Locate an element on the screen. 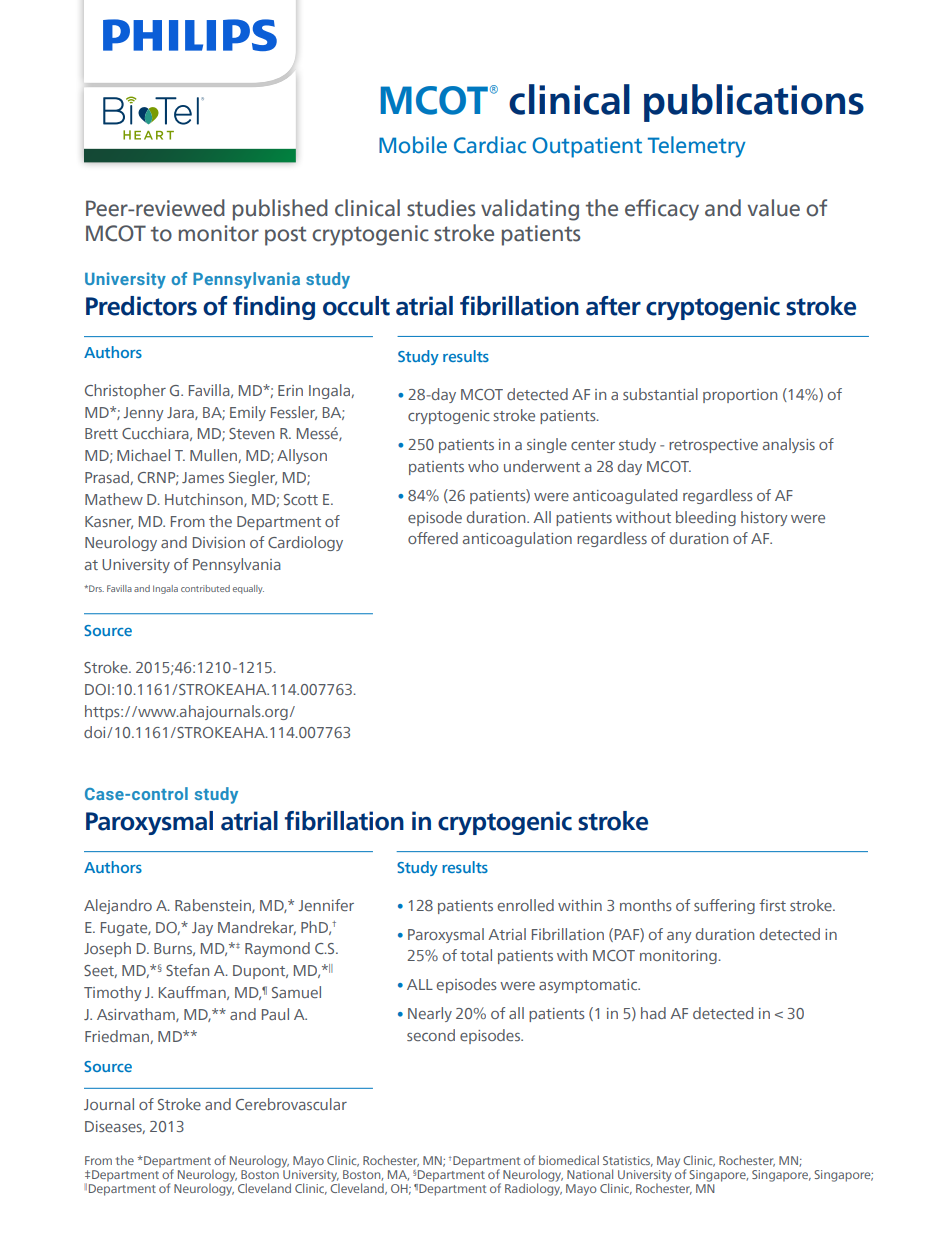 The height and width of the screenshot is (1233, 952). offered is located at coordinates (433, 538).
